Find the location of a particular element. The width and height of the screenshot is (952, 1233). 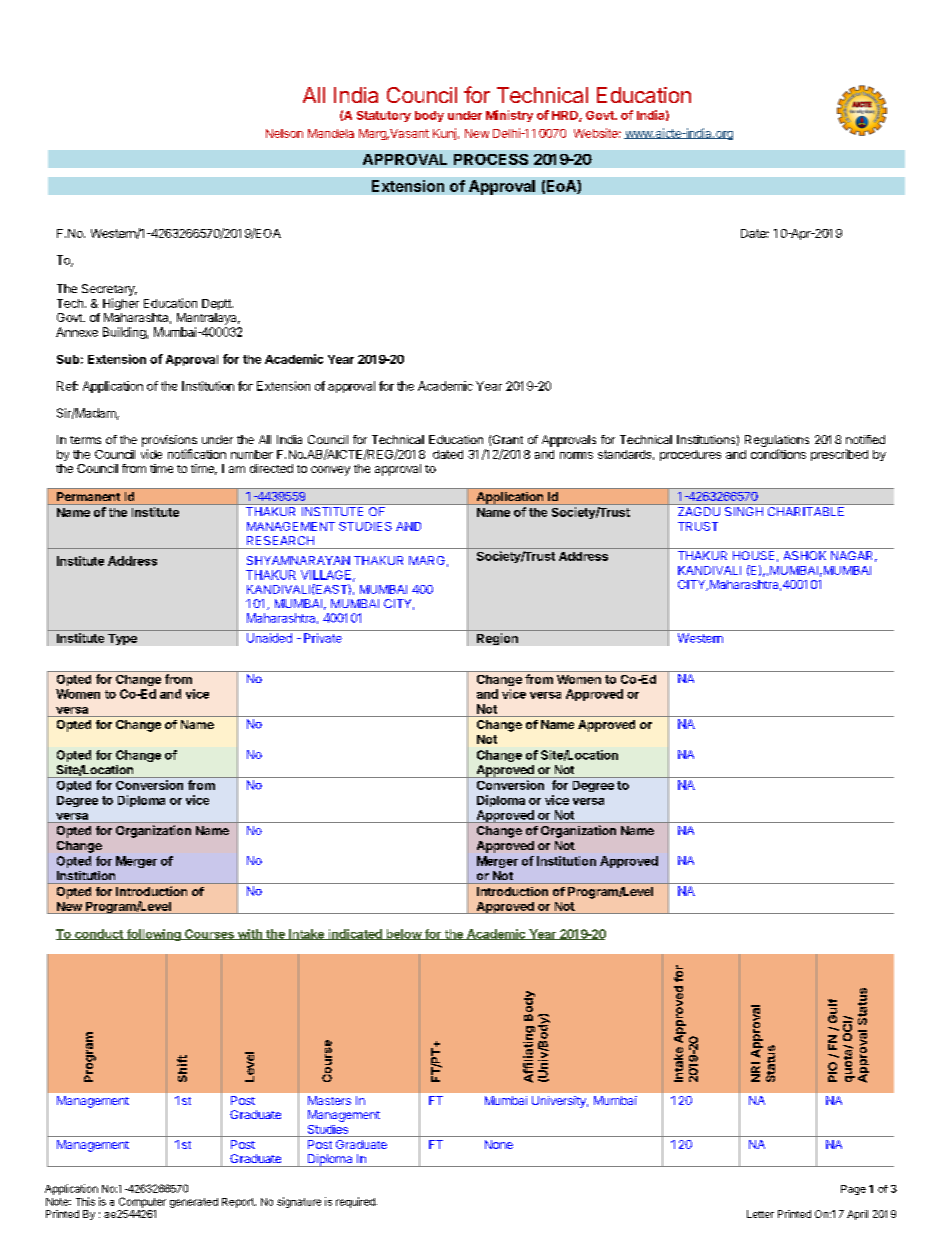

None is located at coordinates (499, 1144).
